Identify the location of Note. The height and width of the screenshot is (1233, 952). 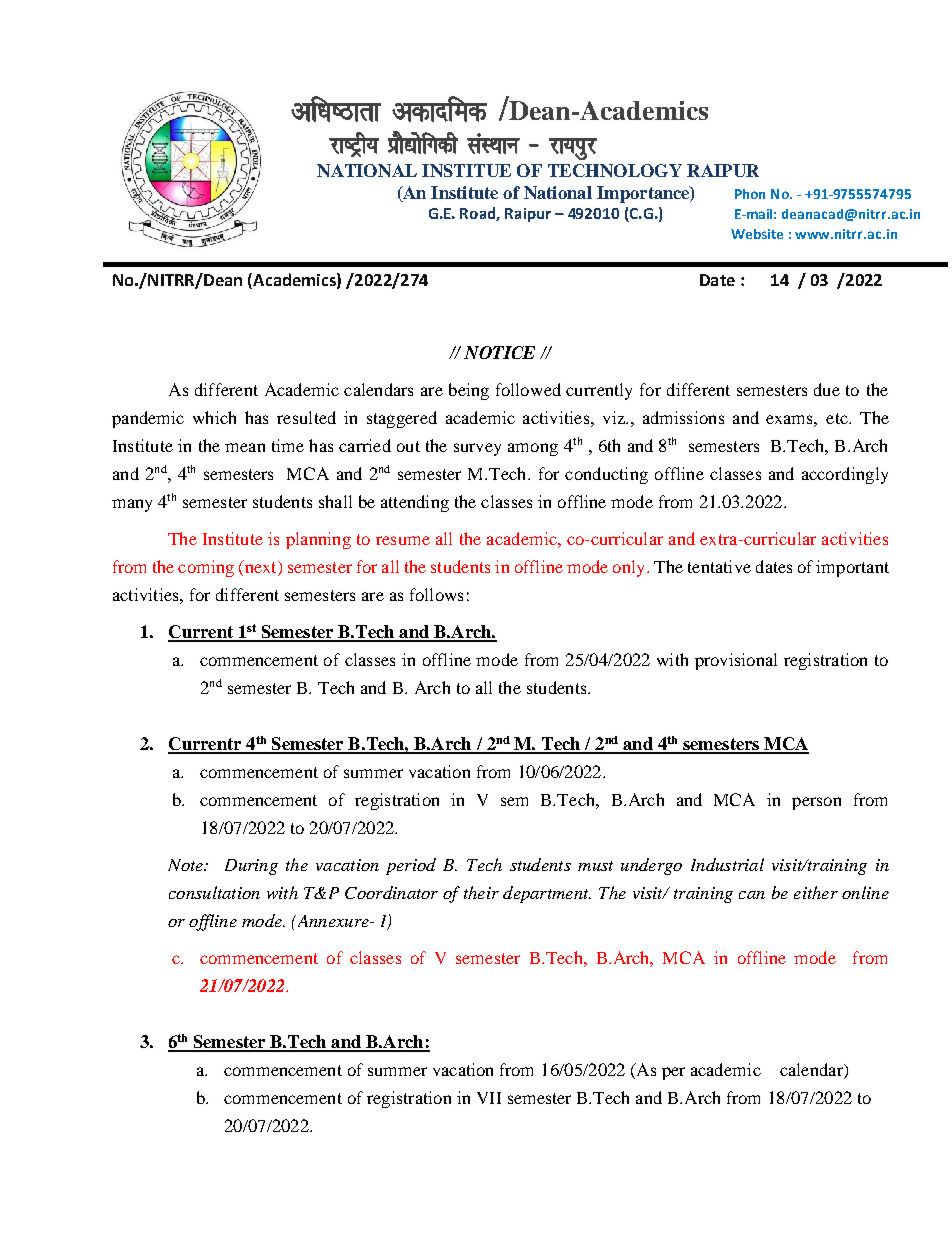
(186, 865).
